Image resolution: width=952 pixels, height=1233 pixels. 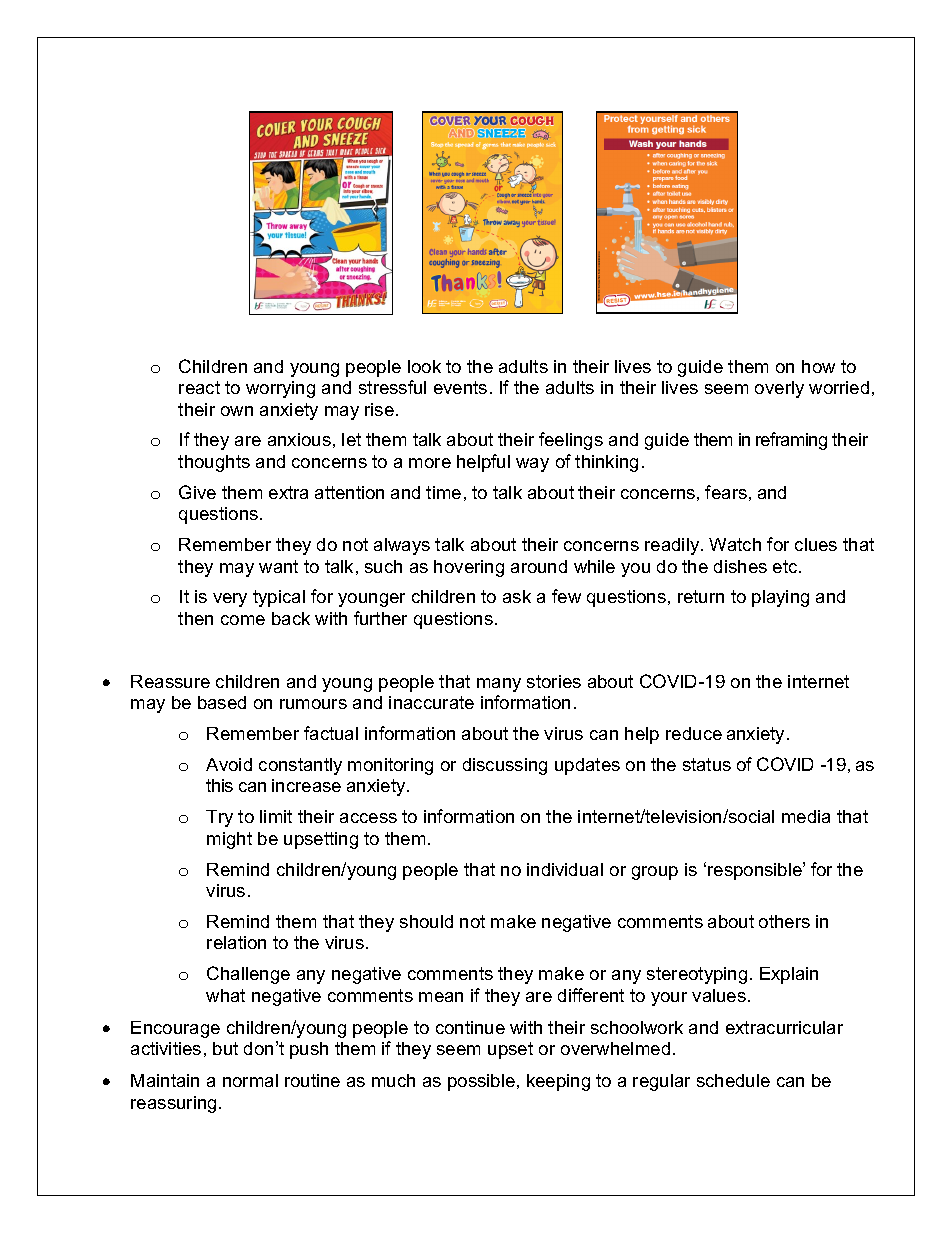 I want to click on normal, so click(x=250, y=1080).
